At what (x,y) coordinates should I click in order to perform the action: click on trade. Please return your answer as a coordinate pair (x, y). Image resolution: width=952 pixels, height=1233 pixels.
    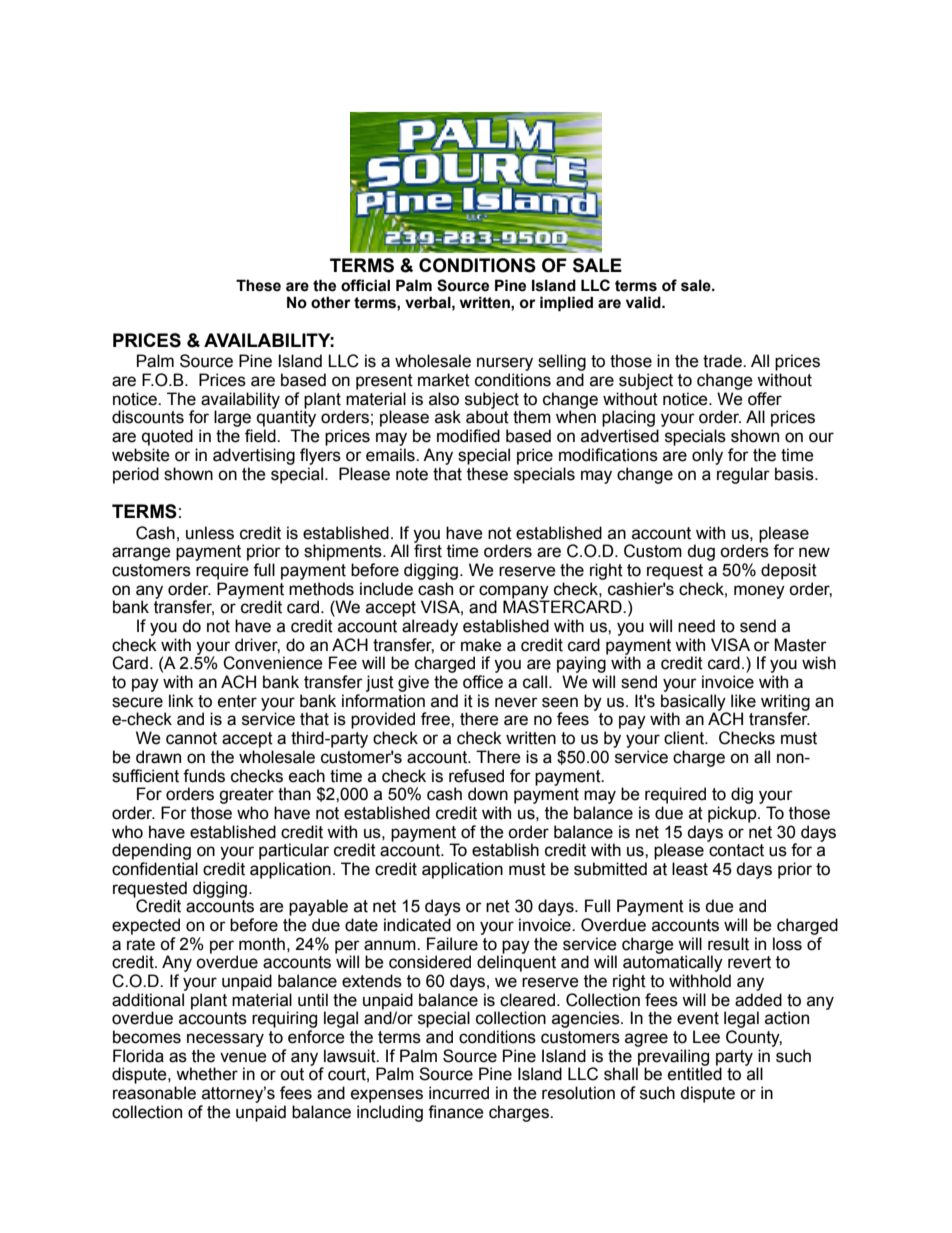
    Looking at the image, I should click on (723, 361).
